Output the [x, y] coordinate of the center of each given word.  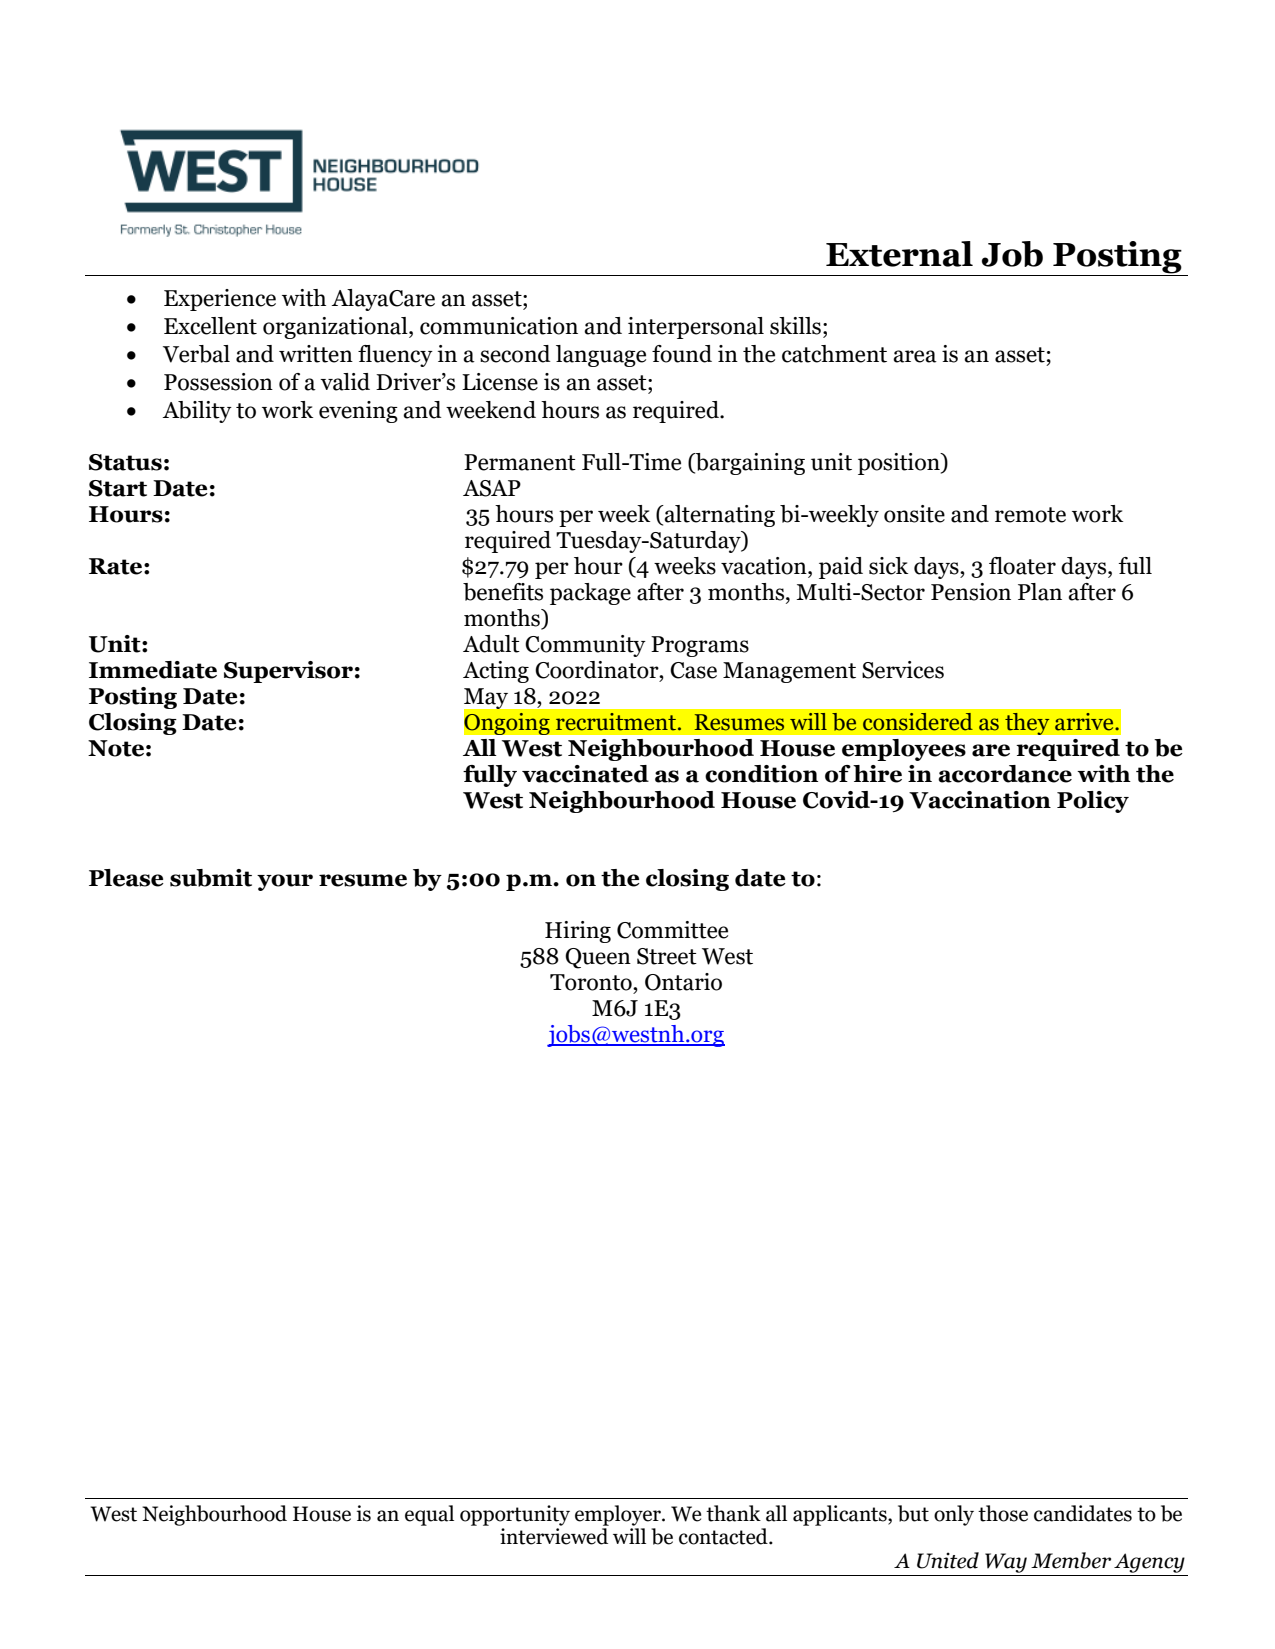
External [899, 254]
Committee [672, 930]
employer [619, 1515]
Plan [1040, 592]
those [1003, 1513]
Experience [220, 300]
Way [1006, 1563]
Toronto [592, 982]
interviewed [554, 1536]
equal [429, 1515]
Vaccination [980, 800]
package [590, 594]
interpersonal [696, 328]
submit [211, 878]
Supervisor [288, 672]
